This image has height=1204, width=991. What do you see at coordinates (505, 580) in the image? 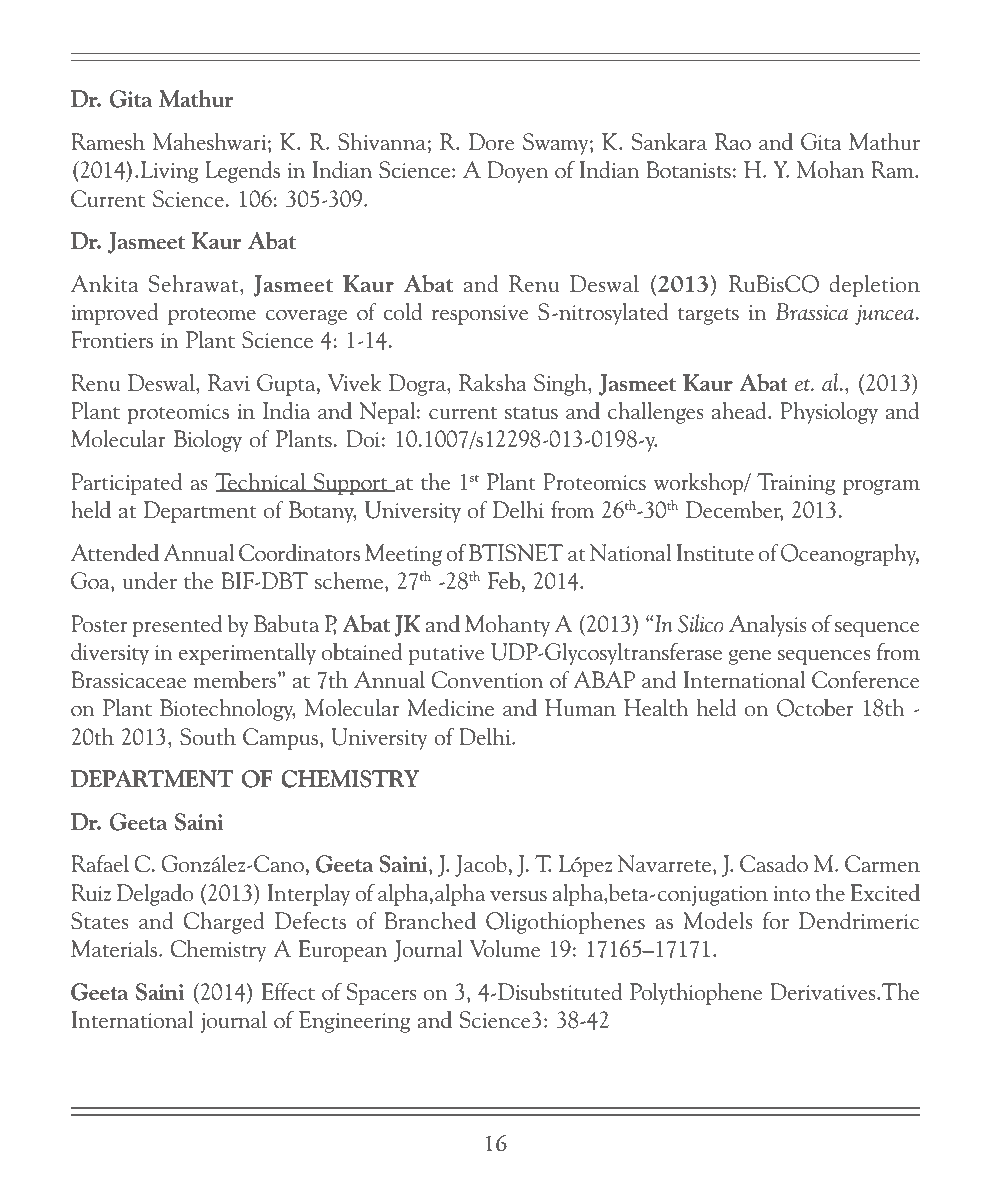
I see `Feb` at bounding box center [505, 580].
